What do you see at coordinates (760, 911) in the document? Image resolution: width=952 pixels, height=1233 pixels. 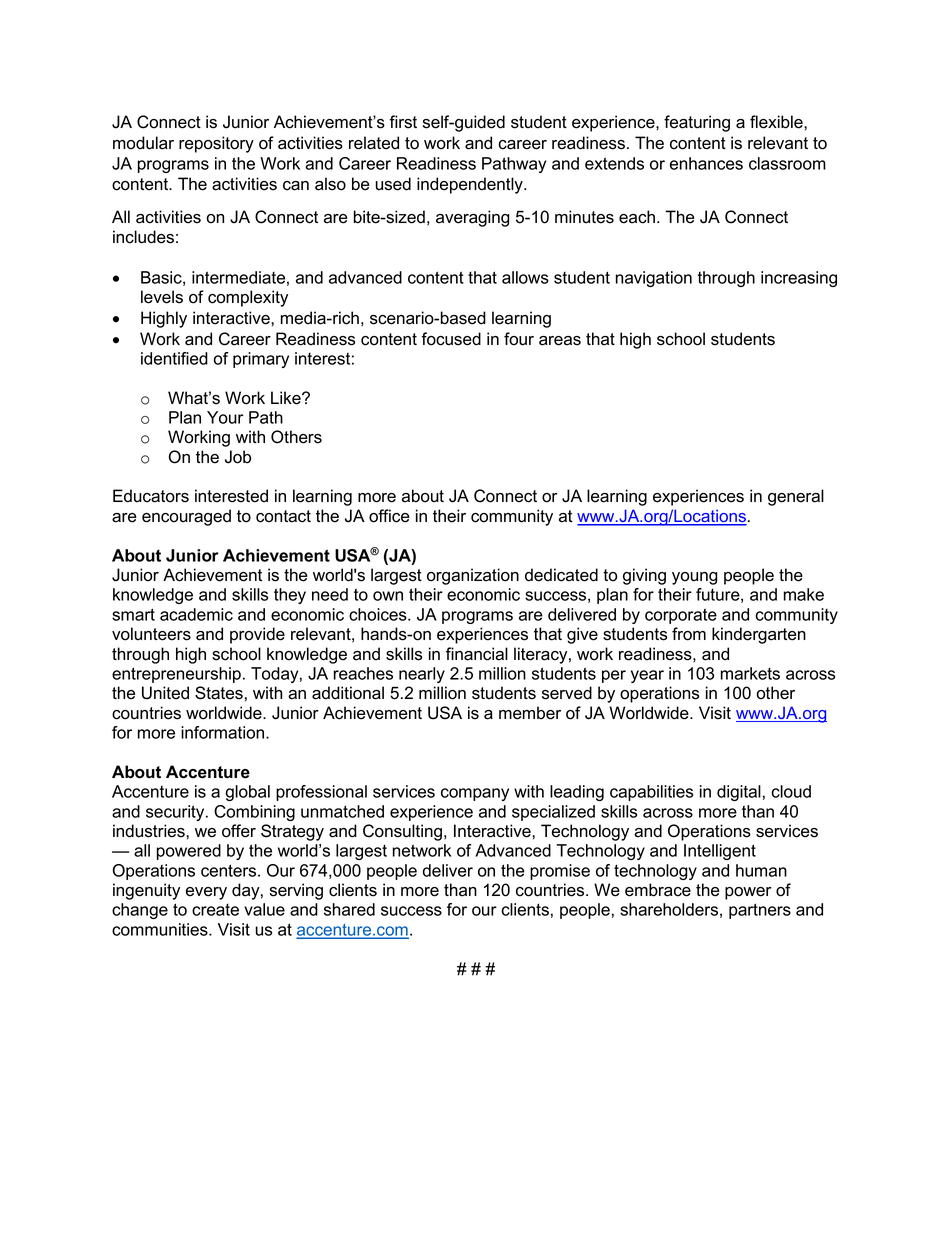 I see `partners` at bounding box center [760, 911].
